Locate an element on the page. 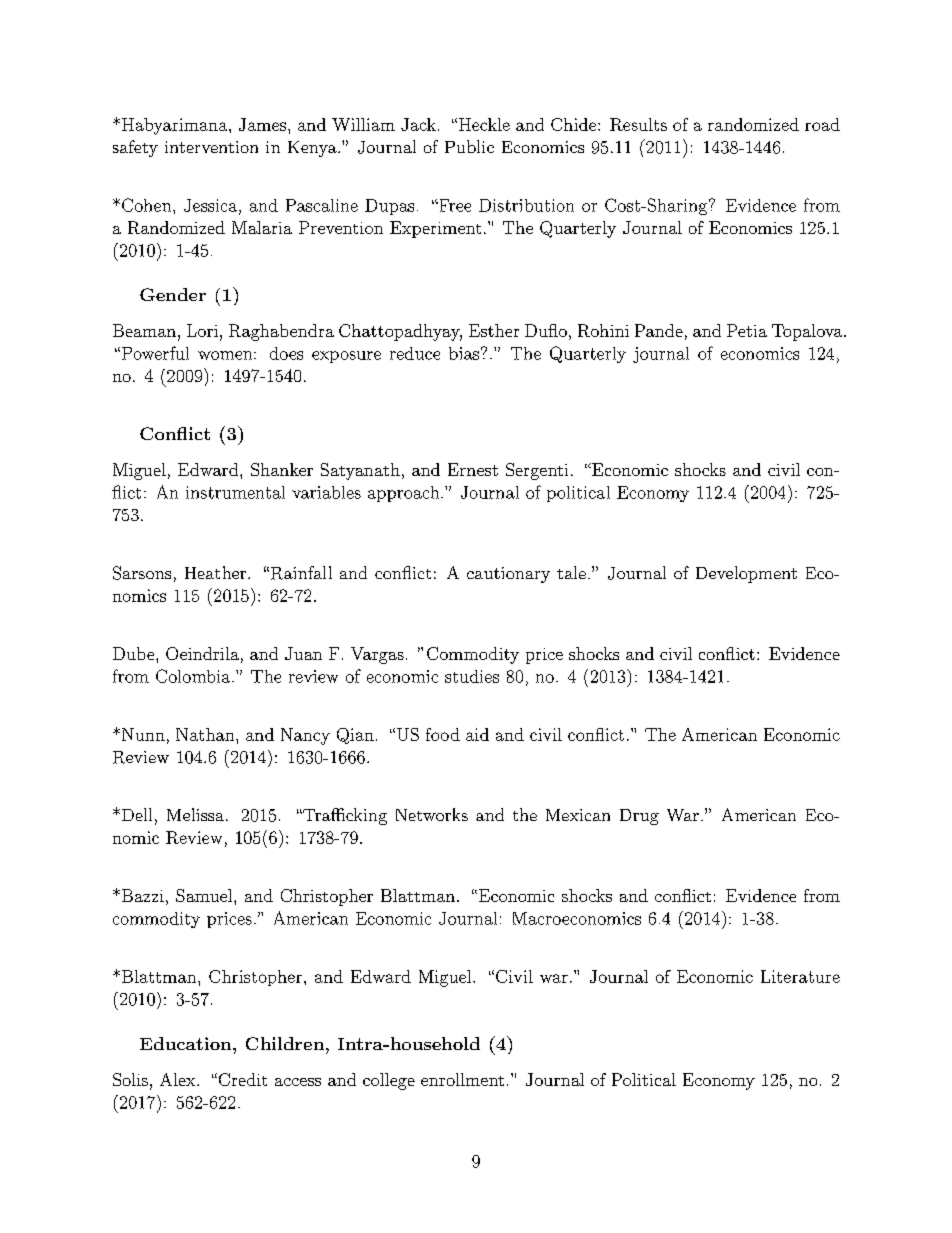 This image has height=1233, width=952. road is located at coordinates (822, 124).
